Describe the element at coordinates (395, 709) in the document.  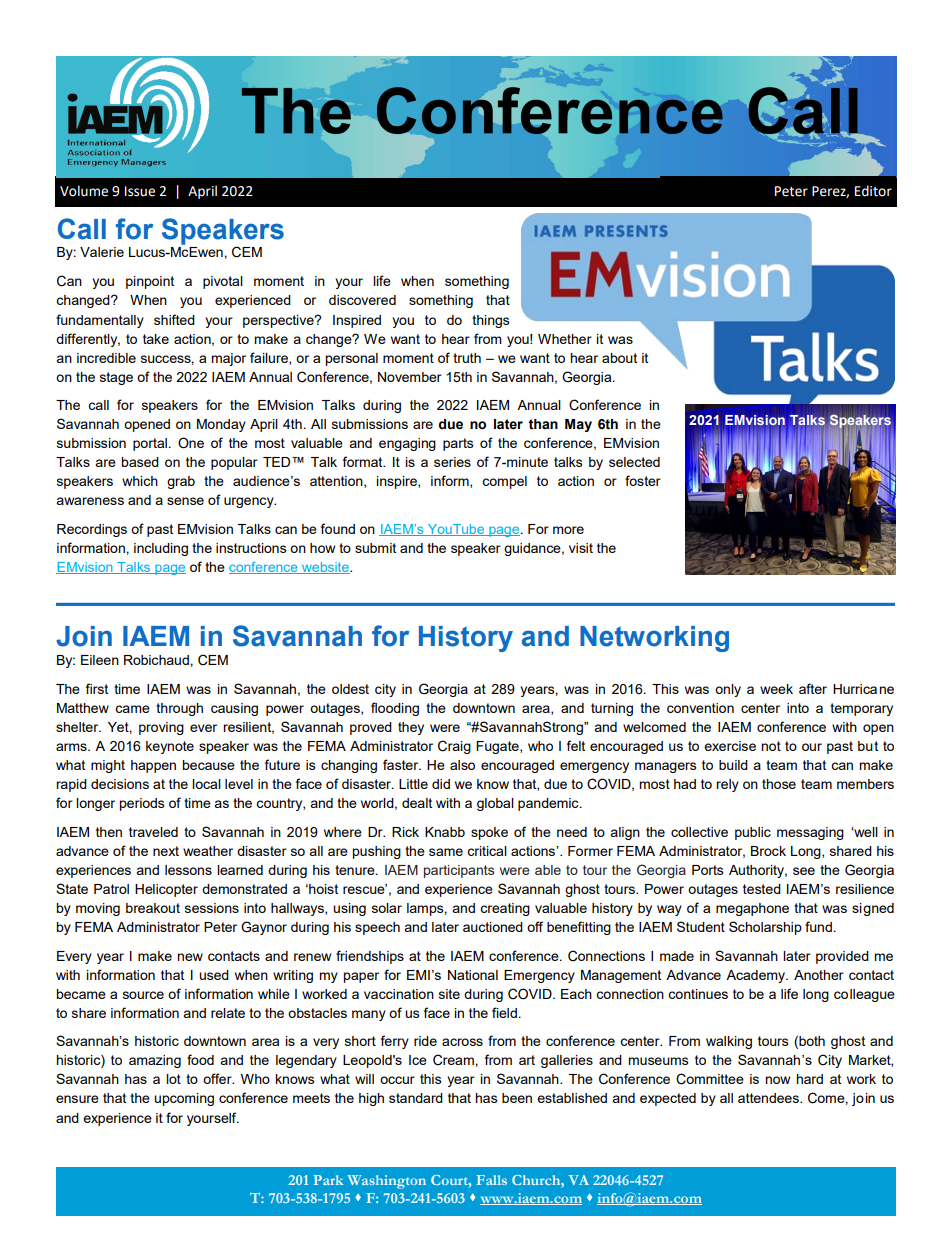
I see `flooding` at that location.
